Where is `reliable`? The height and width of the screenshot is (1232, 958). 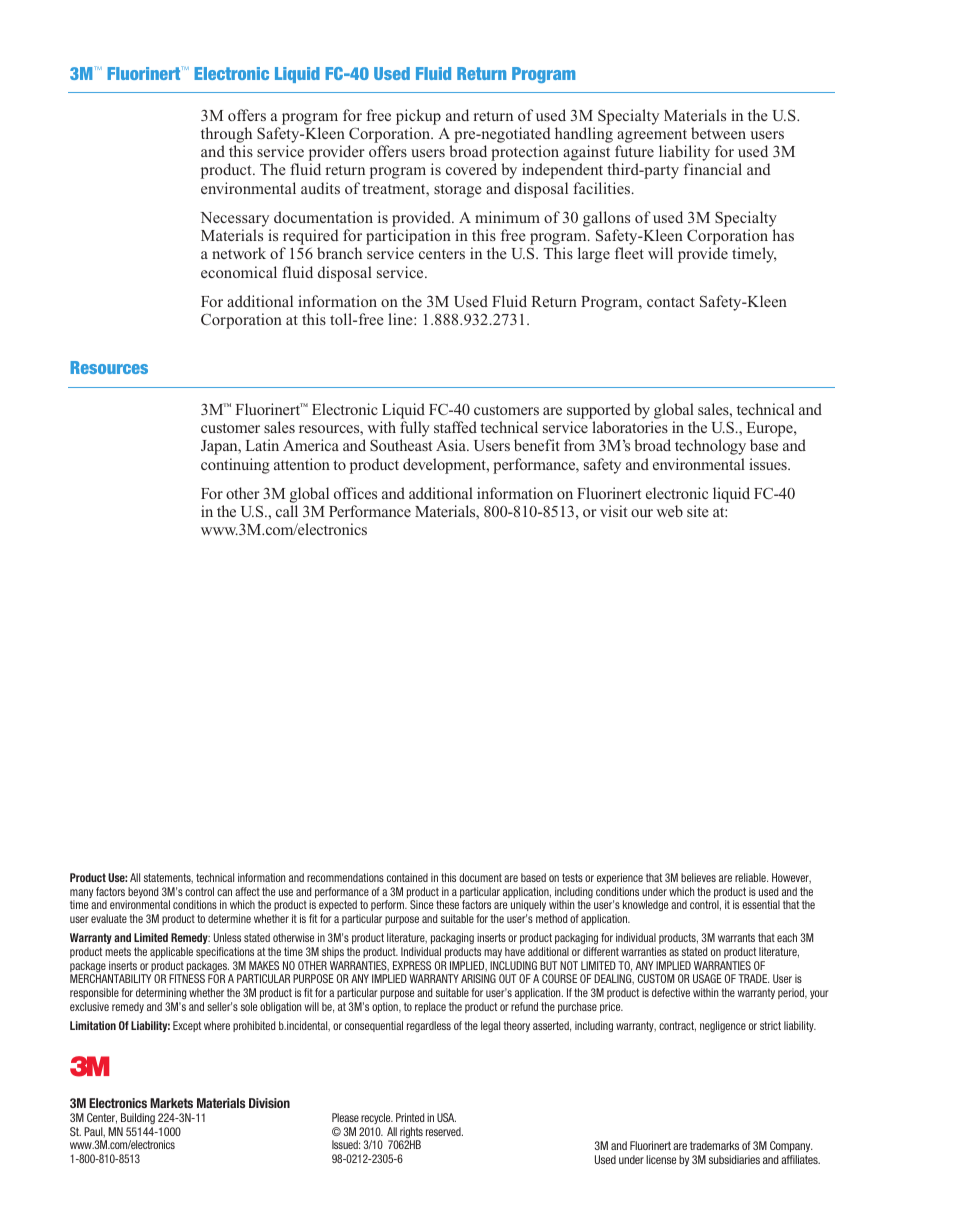 reliable is located at coordinates (751, 877).
